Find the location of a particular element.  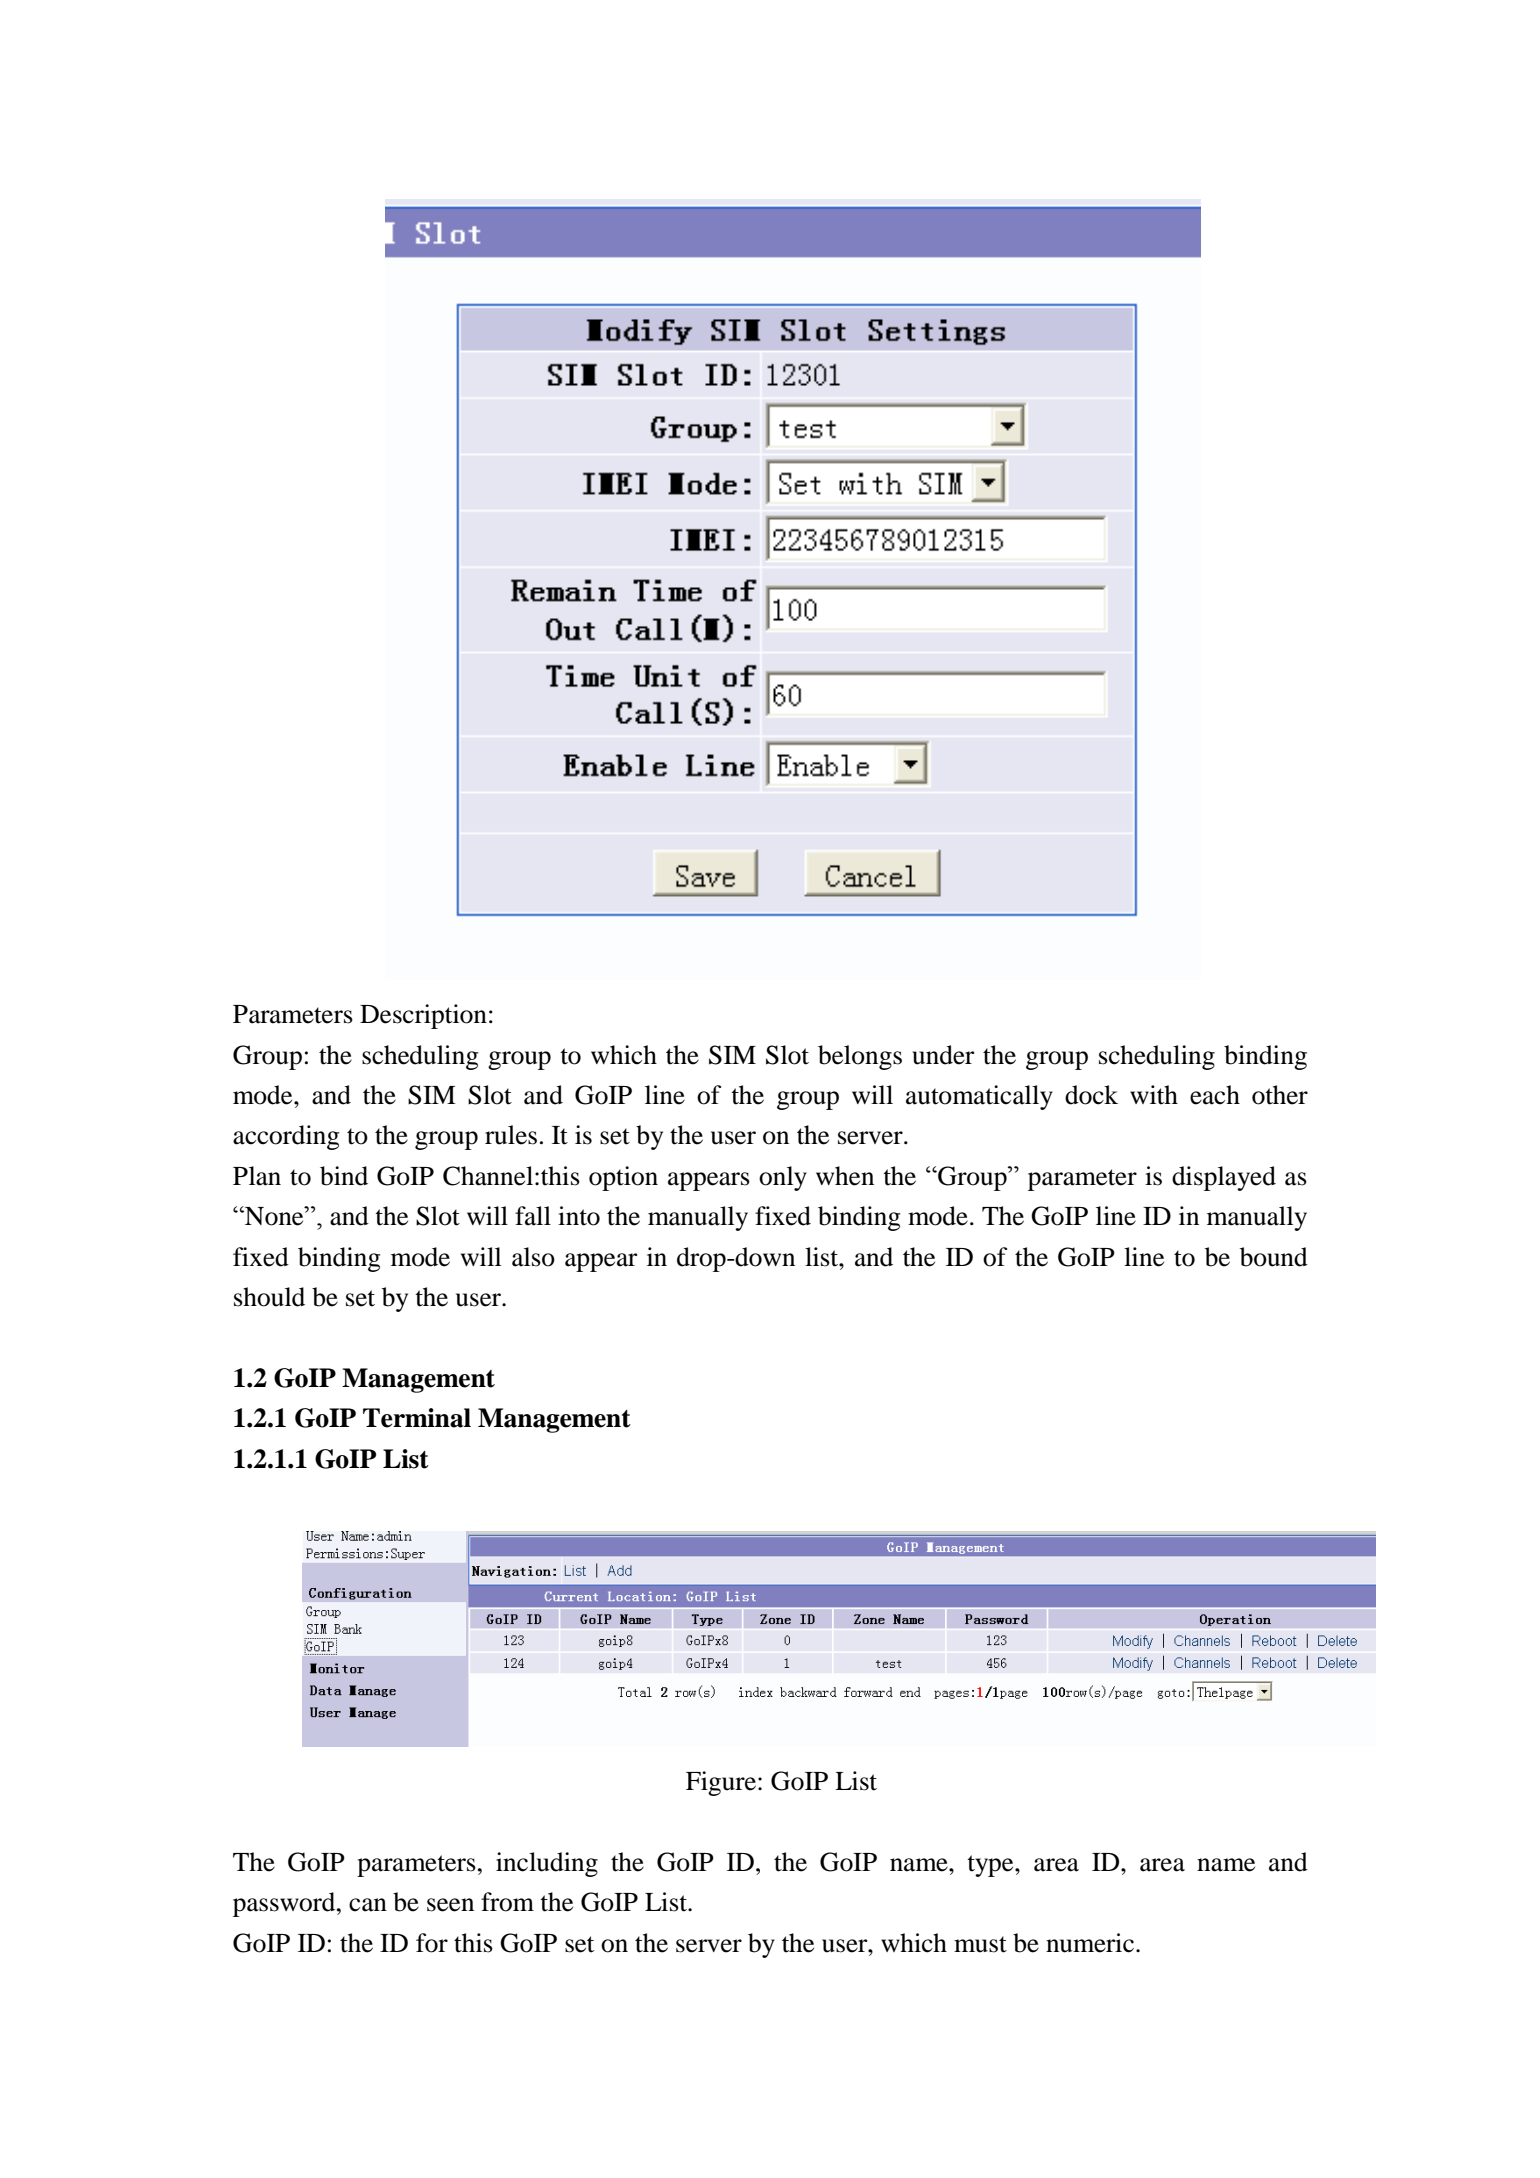

can is located at coordinates (368, 1905).
